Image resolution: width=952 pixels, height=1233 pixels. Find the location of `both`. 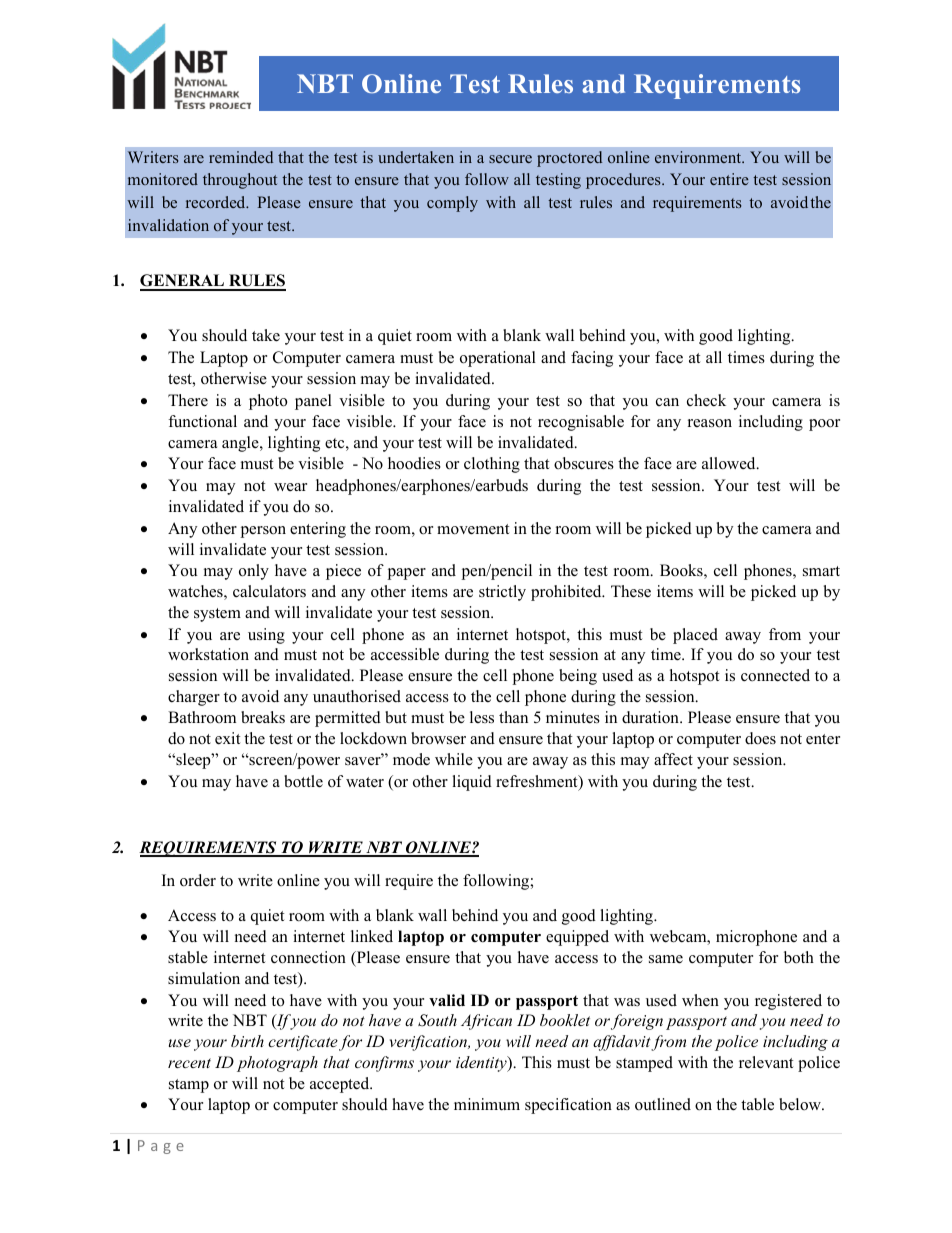

both is located at coordinates (799, 957).
